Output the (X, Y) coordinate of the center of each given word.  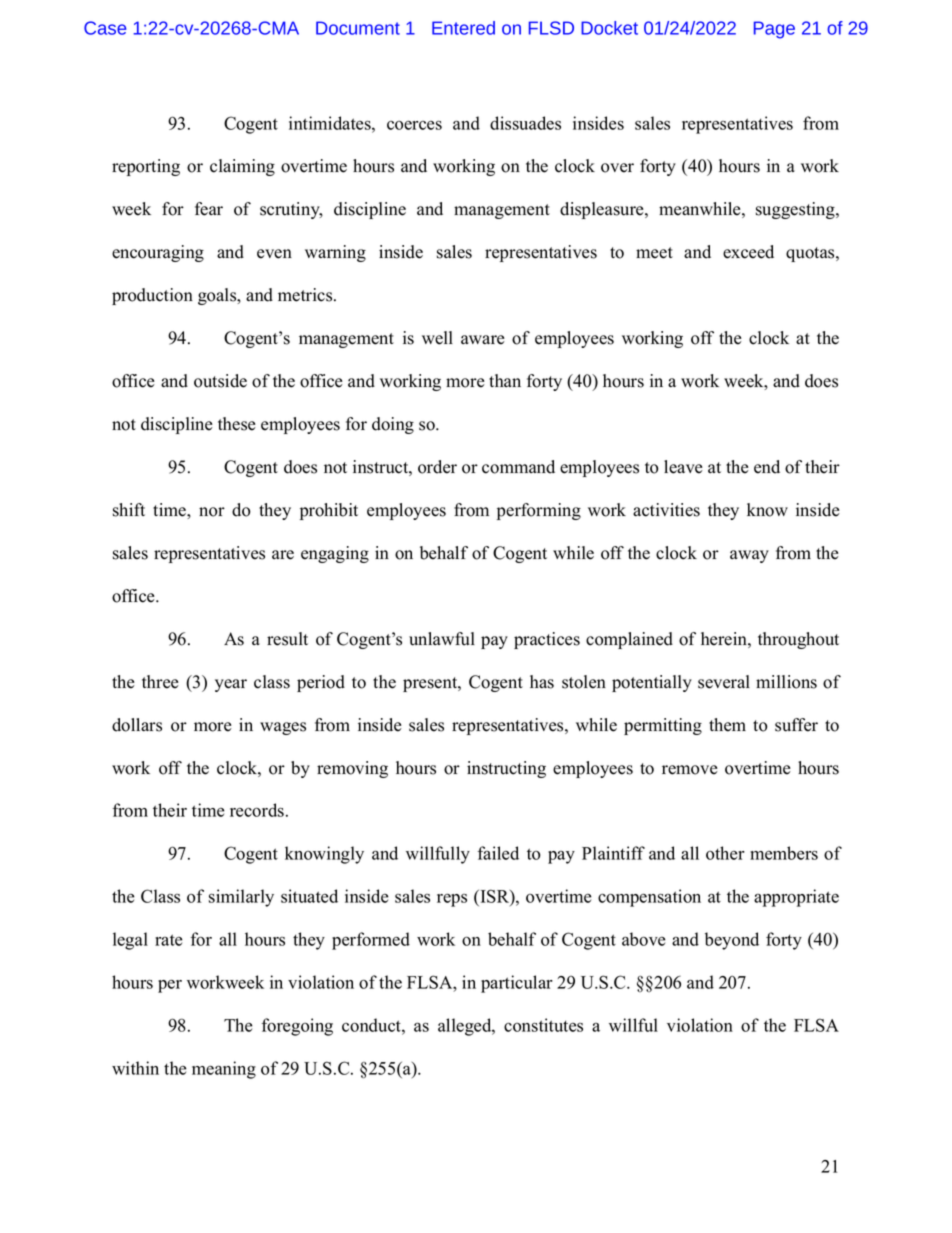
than (505, 380)
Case (105, 28)
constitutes (543, 1025)
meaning (224, 1070)
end (767, 467)
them (727, 725)
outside (220, 381)
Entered (463, 28)
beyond (732, 941)
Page (774, 30)
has (542, 682)
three (160, 682)
